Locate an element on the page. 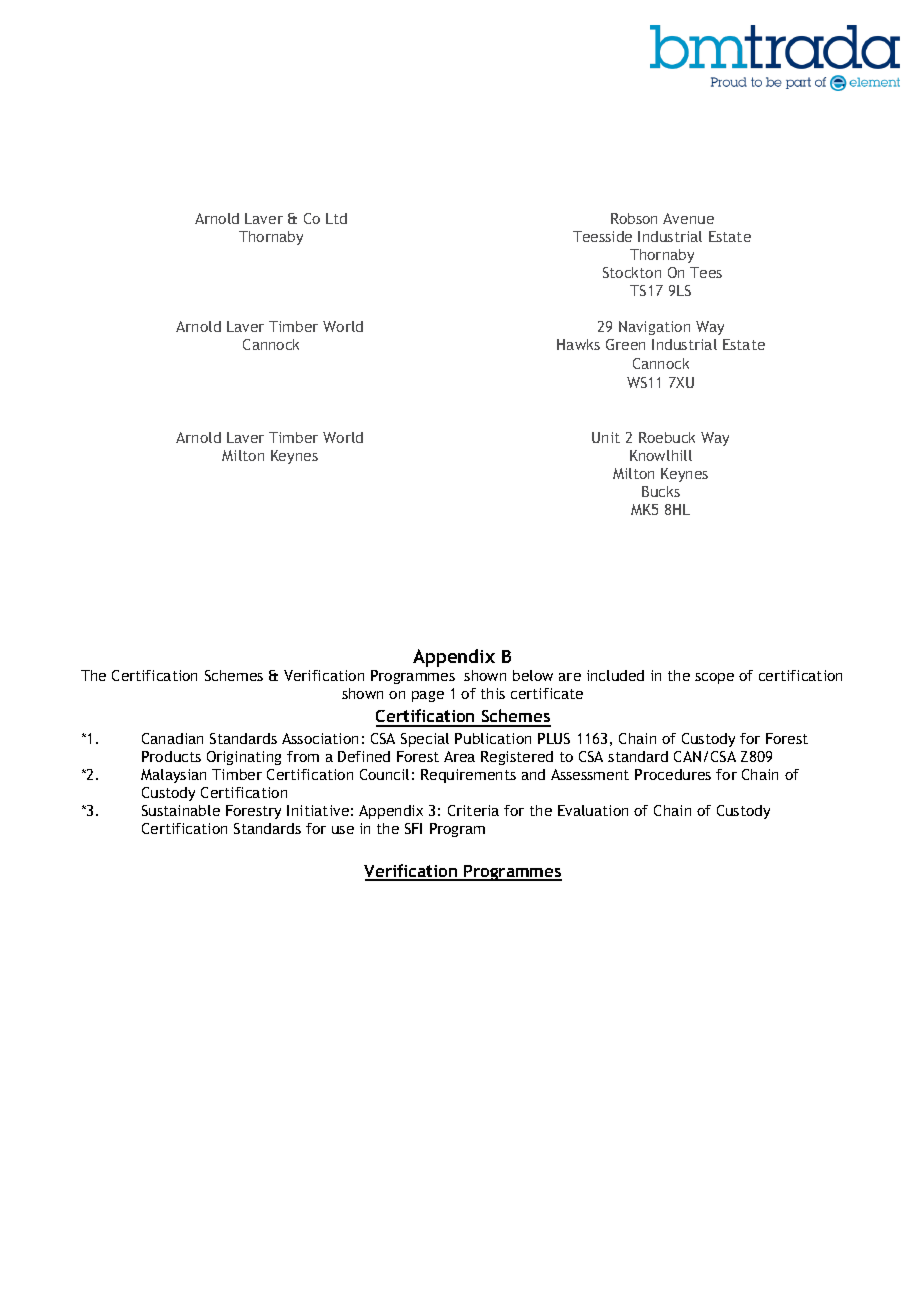 Image resolution: width=924 pixels, height=1308 pixels. Avenue is located at coordinates (688, 218).
